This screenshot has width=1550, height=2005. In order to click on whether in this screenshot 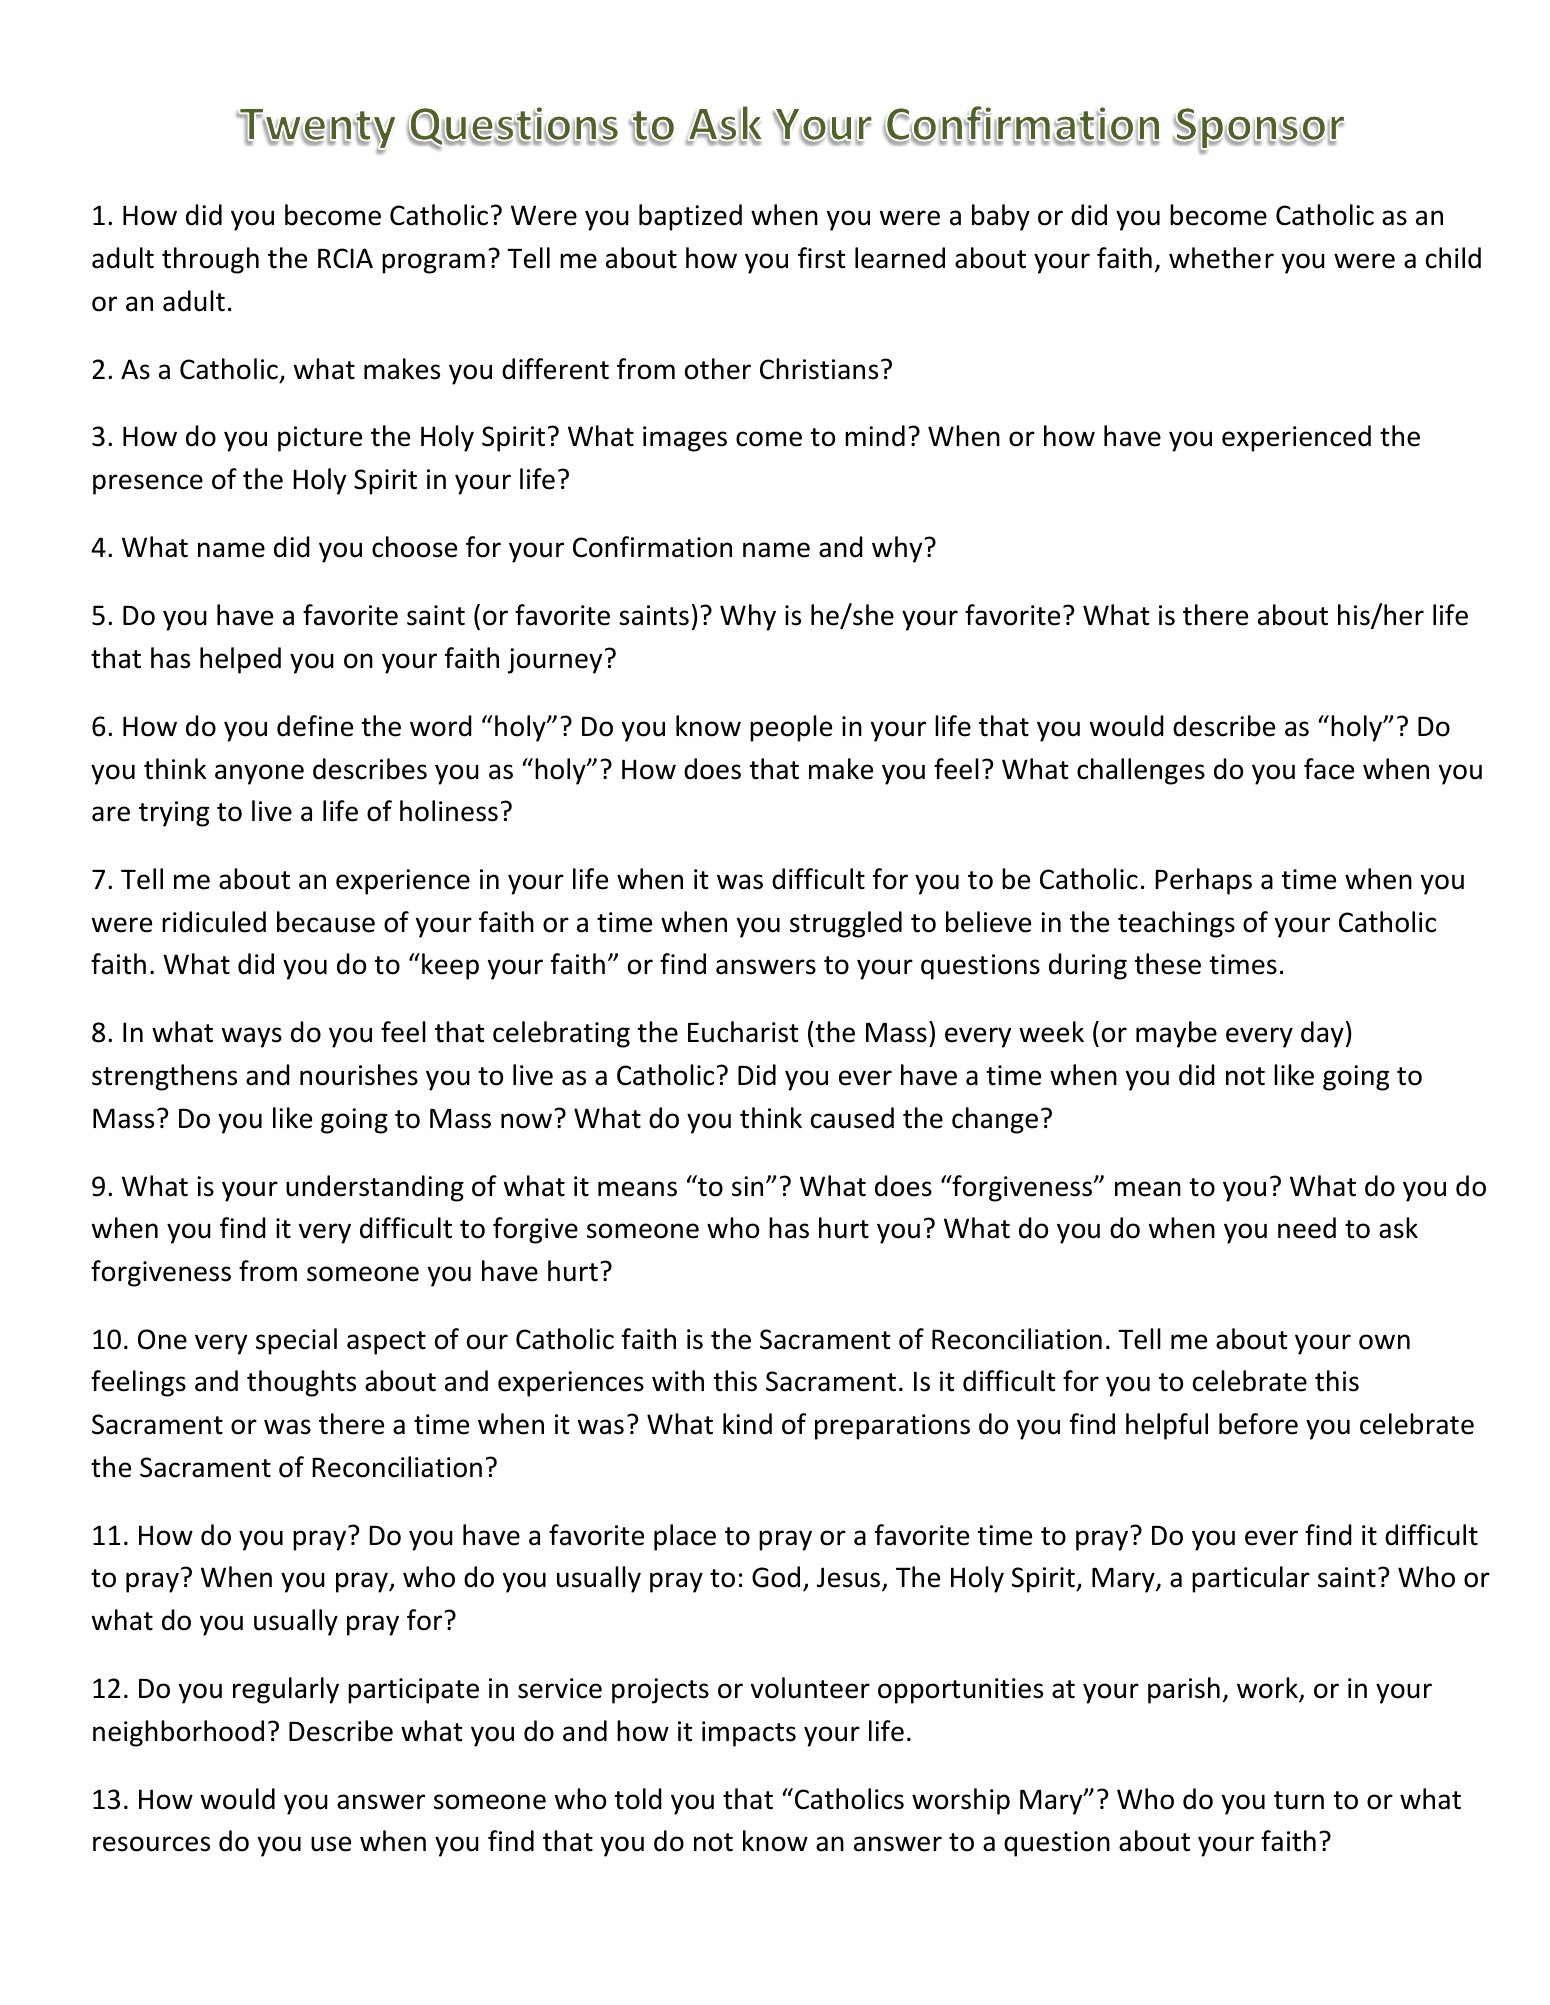, I will do `click(1221, 258)`.
